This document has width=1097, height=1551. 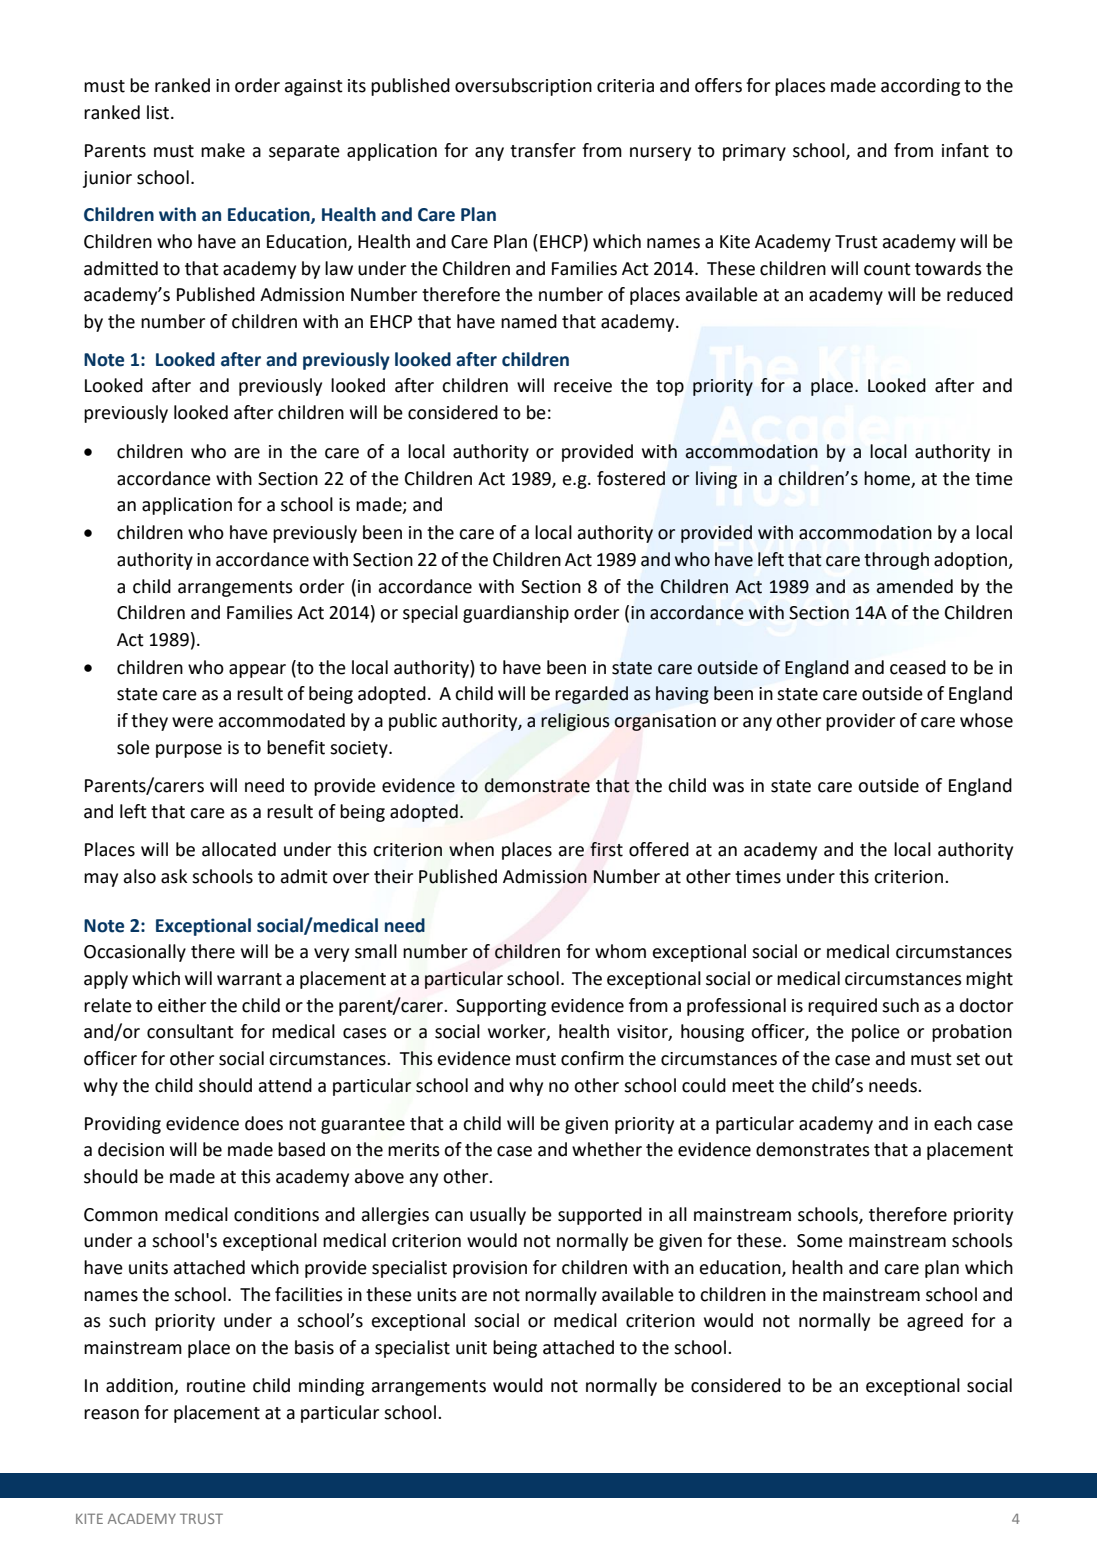 What do you see at coordinates (896, 561) in the document?
I see `through` at bounding box center [896, 561].
